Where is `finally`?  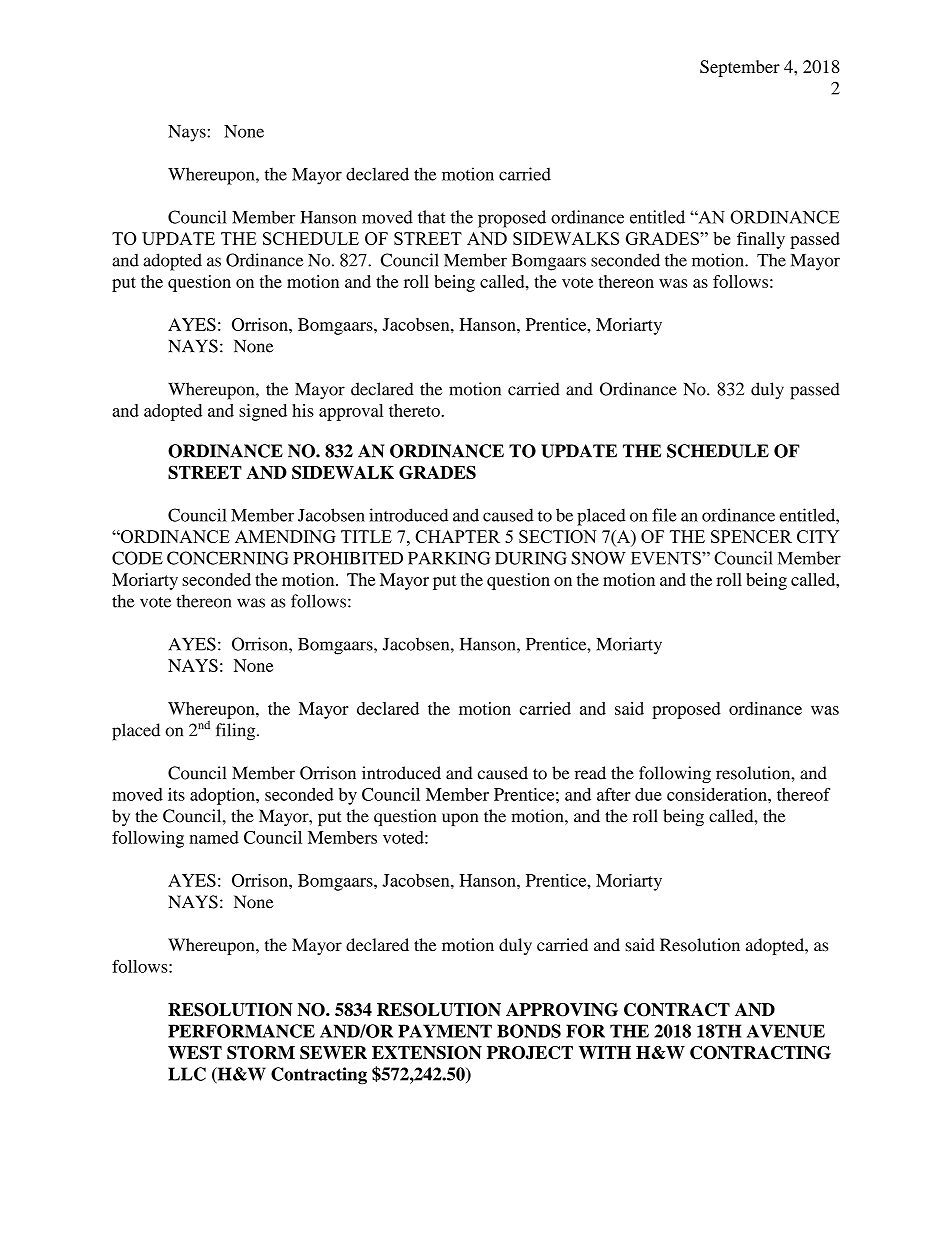
finally is located at coordinates (761, 240).
